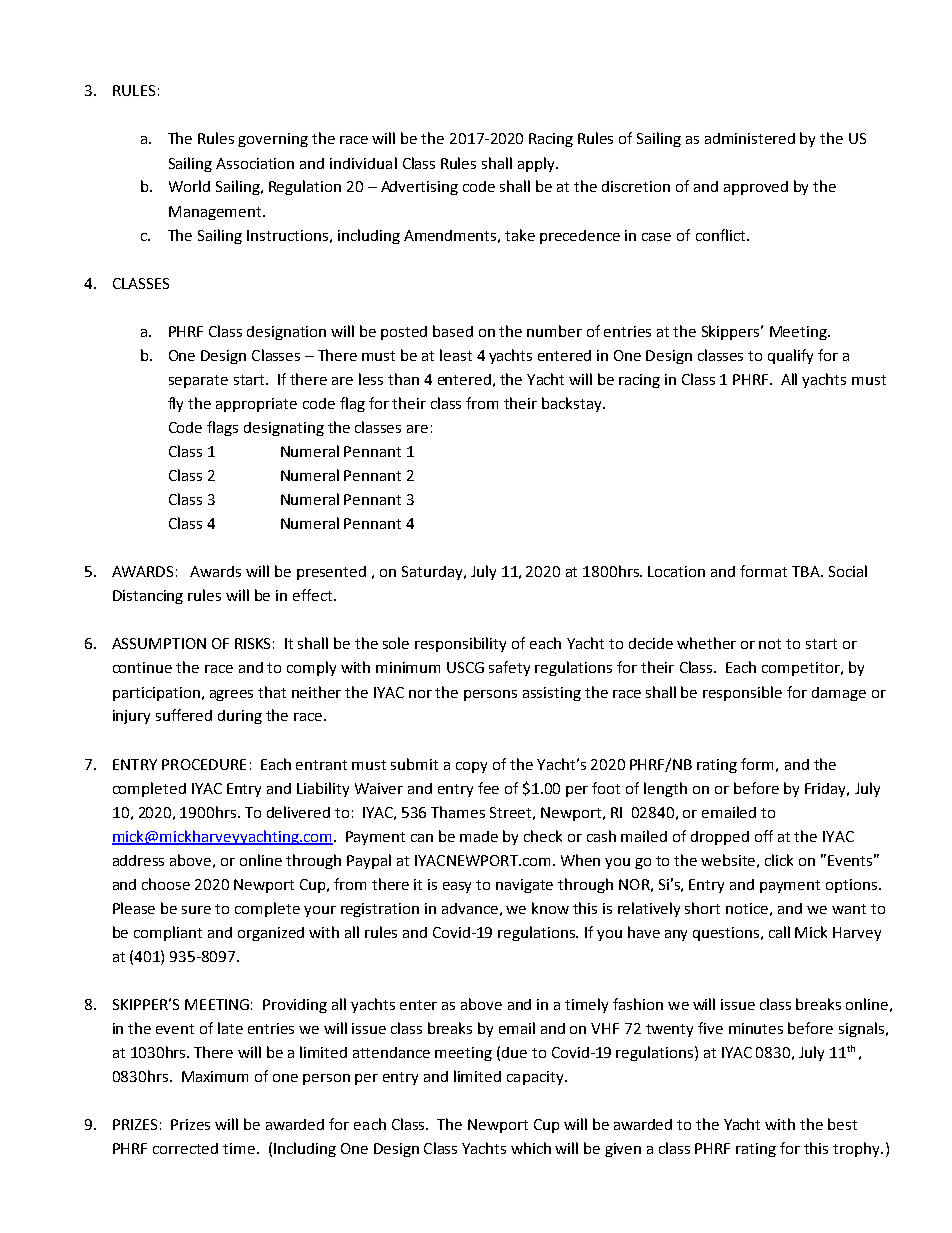  I want to click on approved, so click(756, 188).
